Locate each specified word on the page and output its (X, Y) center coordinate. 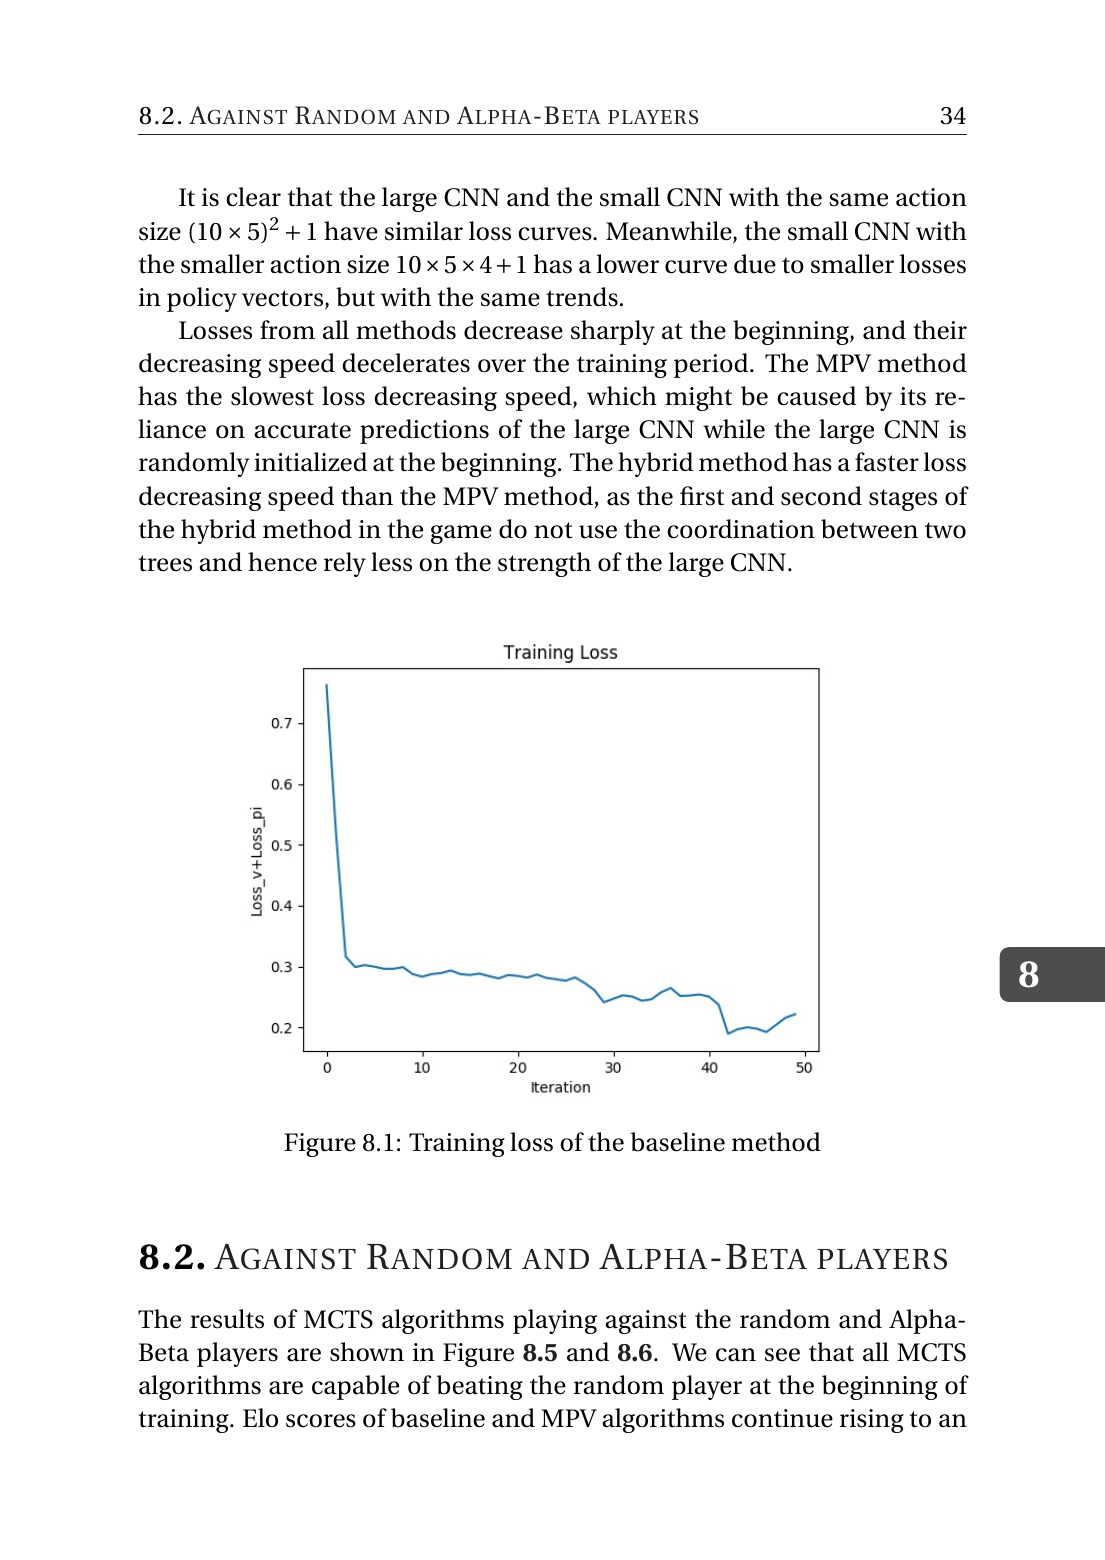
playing (555, 1321)
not (553, 530)
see (782, 1355)
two (945, 530)
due (755, 264)
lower (628, 264)
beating (480, 1387)
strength (544, 564)
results (227, 1319)
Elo (260, 1418)
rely (345, 564)
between (869, 529)
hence (282, 562)
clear (253, 197)
